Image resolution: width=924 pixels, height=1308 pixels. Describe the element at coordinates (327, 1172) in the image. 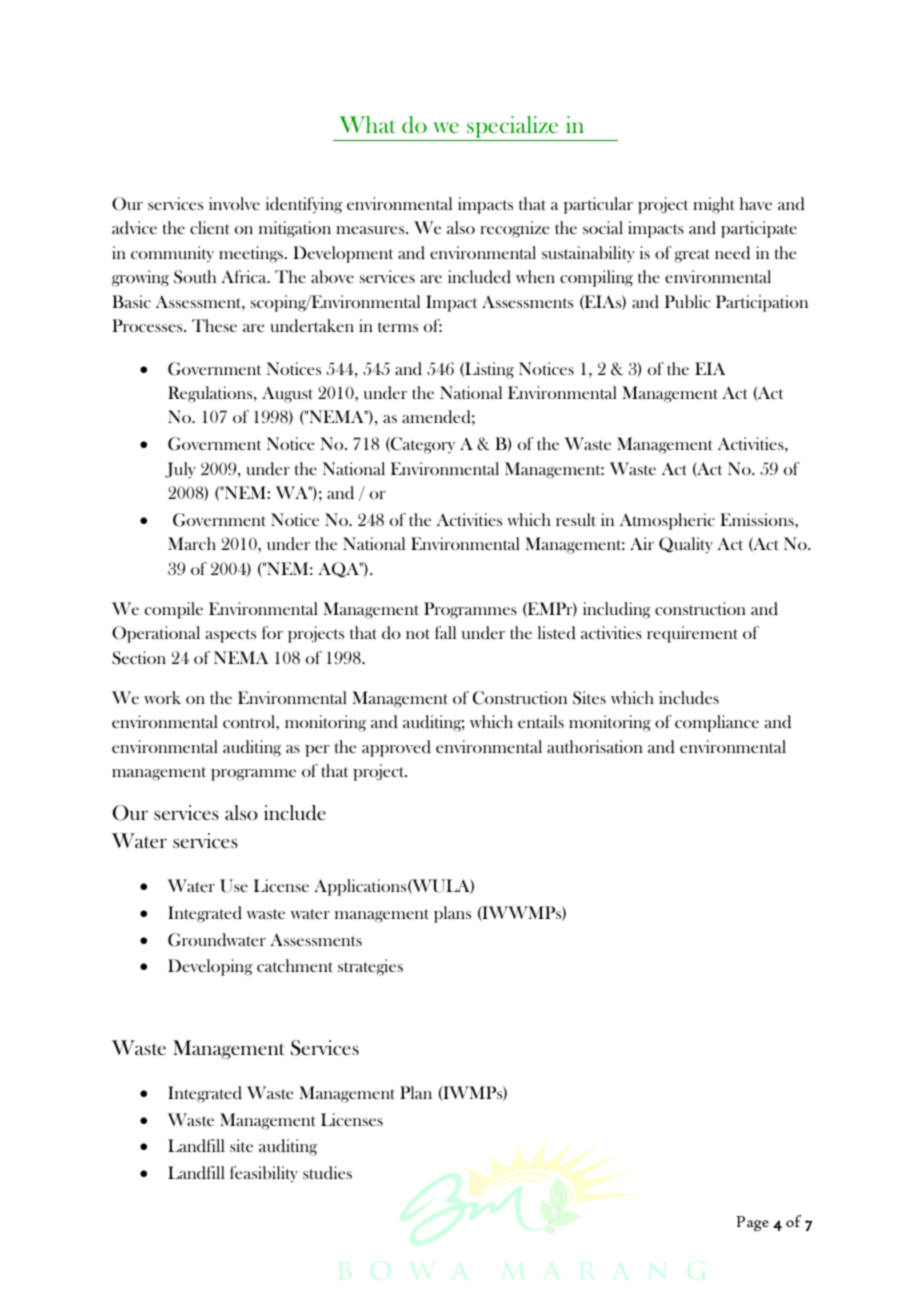

I see `studies` at that location.
